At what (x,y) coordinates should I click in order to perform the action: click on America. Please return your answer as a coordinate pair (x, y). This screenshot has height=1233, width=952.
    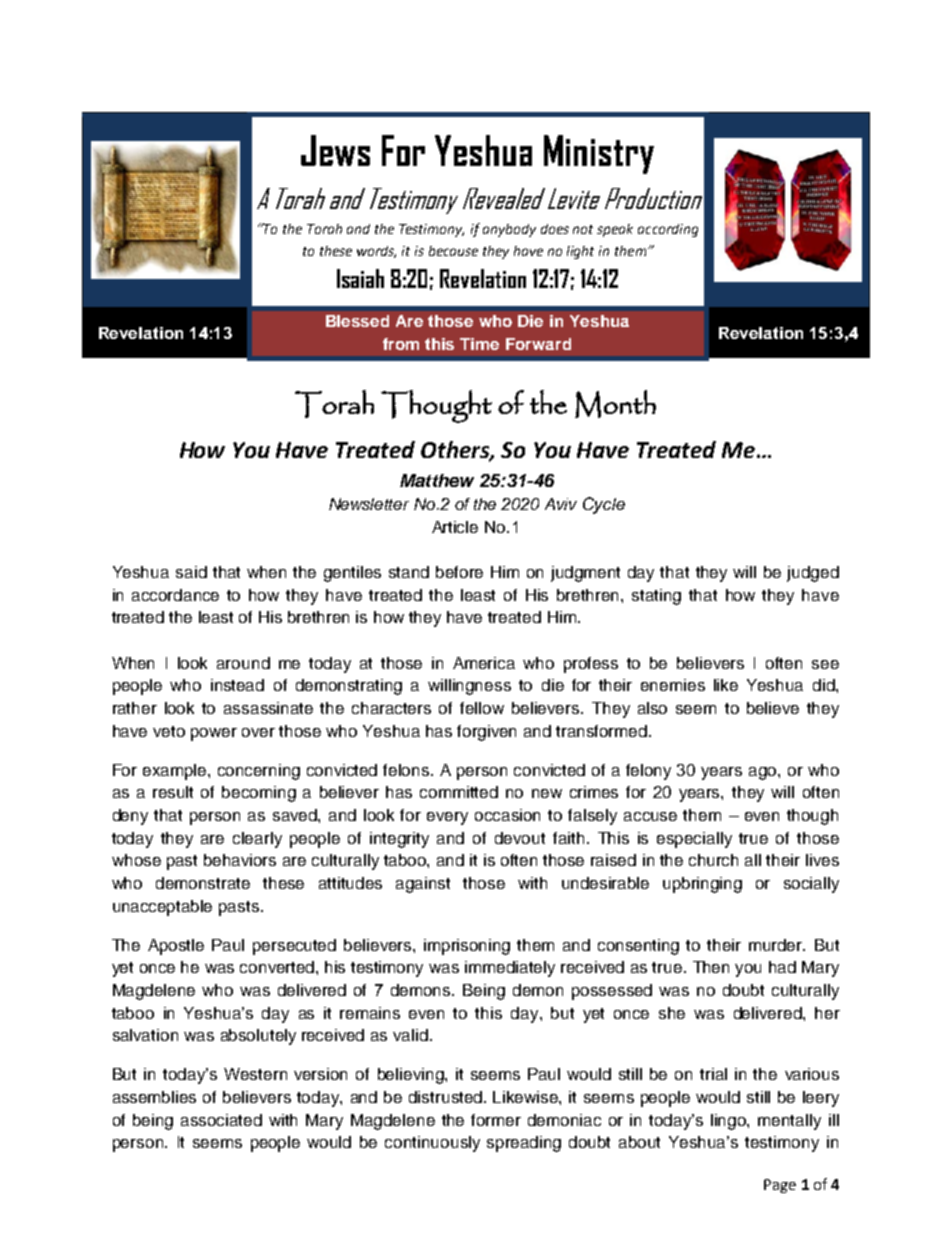
    Looking at the image, I should click on (484, 663).
